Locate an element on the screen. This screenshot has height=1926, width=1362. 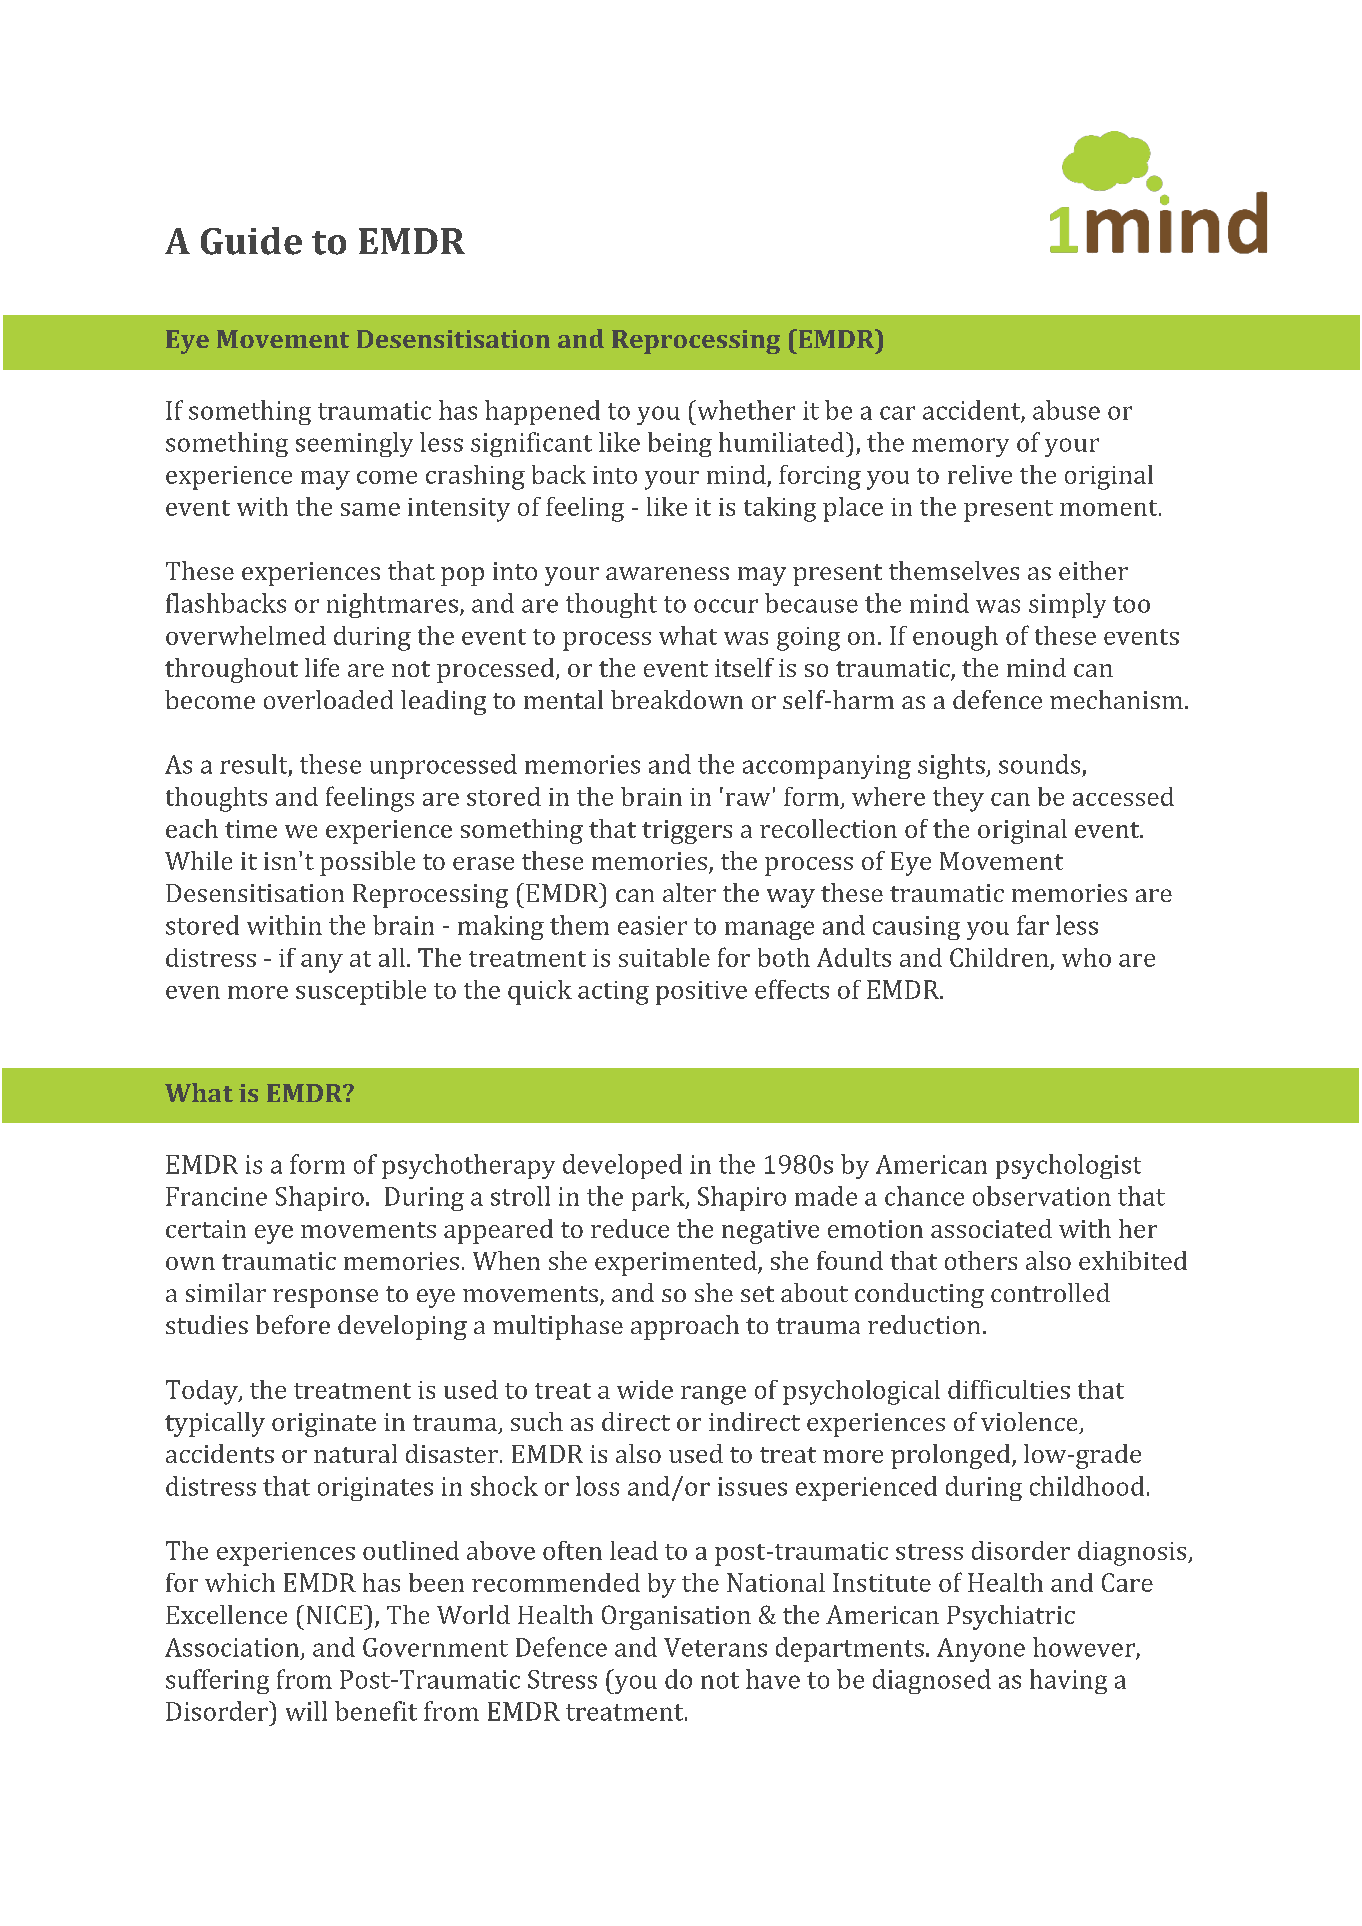
whether is located at coordinates (745, 410).
